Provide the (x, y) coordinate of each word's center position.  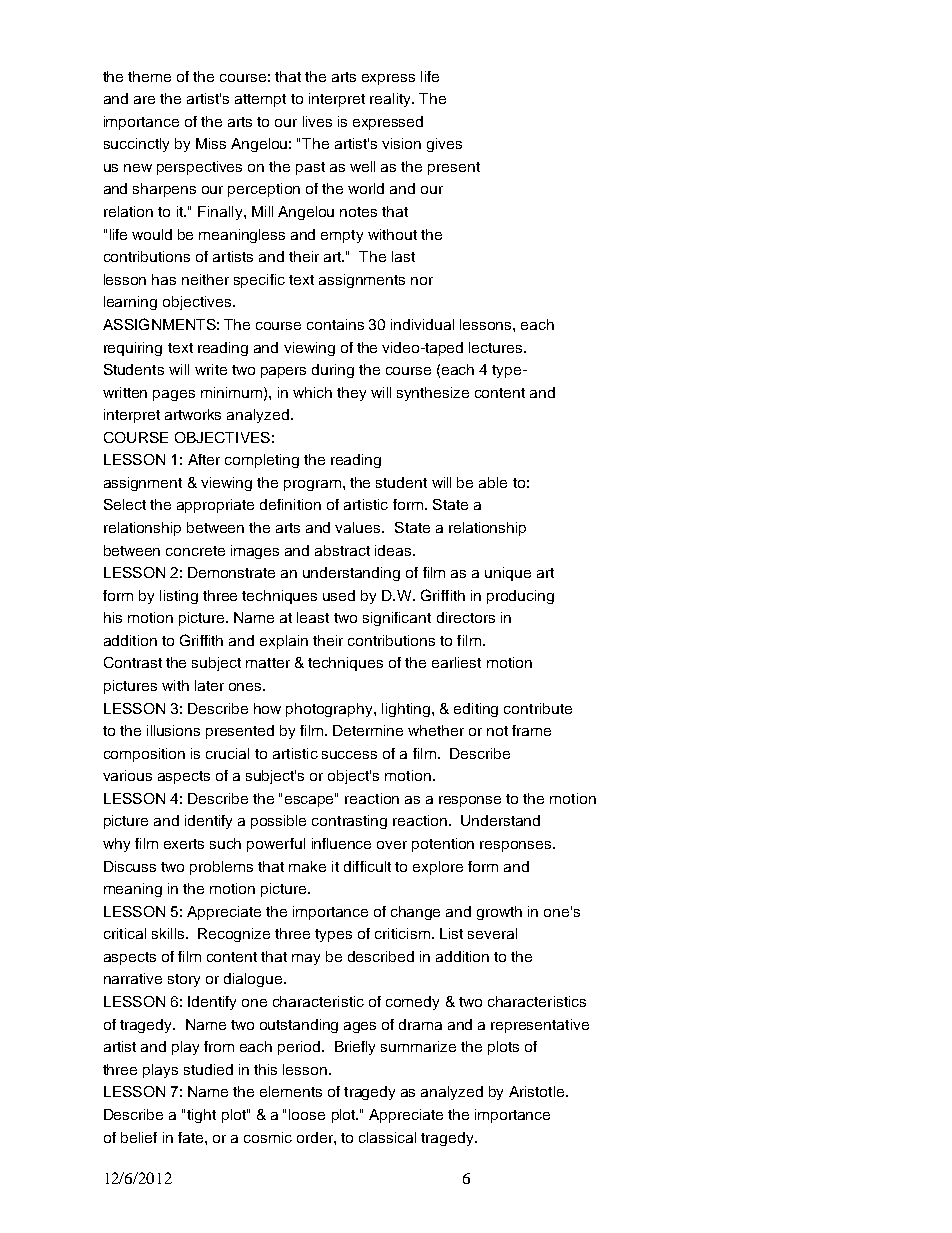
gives (444, 145)
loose (307, 1114)
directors (466, 617)
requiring (133, 349)
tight (201, 1116)
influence (341, 843)
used (339, 595)
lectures (497, 347)
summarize (418, 1046)
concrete (195, 551)
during (333, 371)
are (144, 100)
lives (317, 121)
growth (499, 913)
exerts (184, 844)
